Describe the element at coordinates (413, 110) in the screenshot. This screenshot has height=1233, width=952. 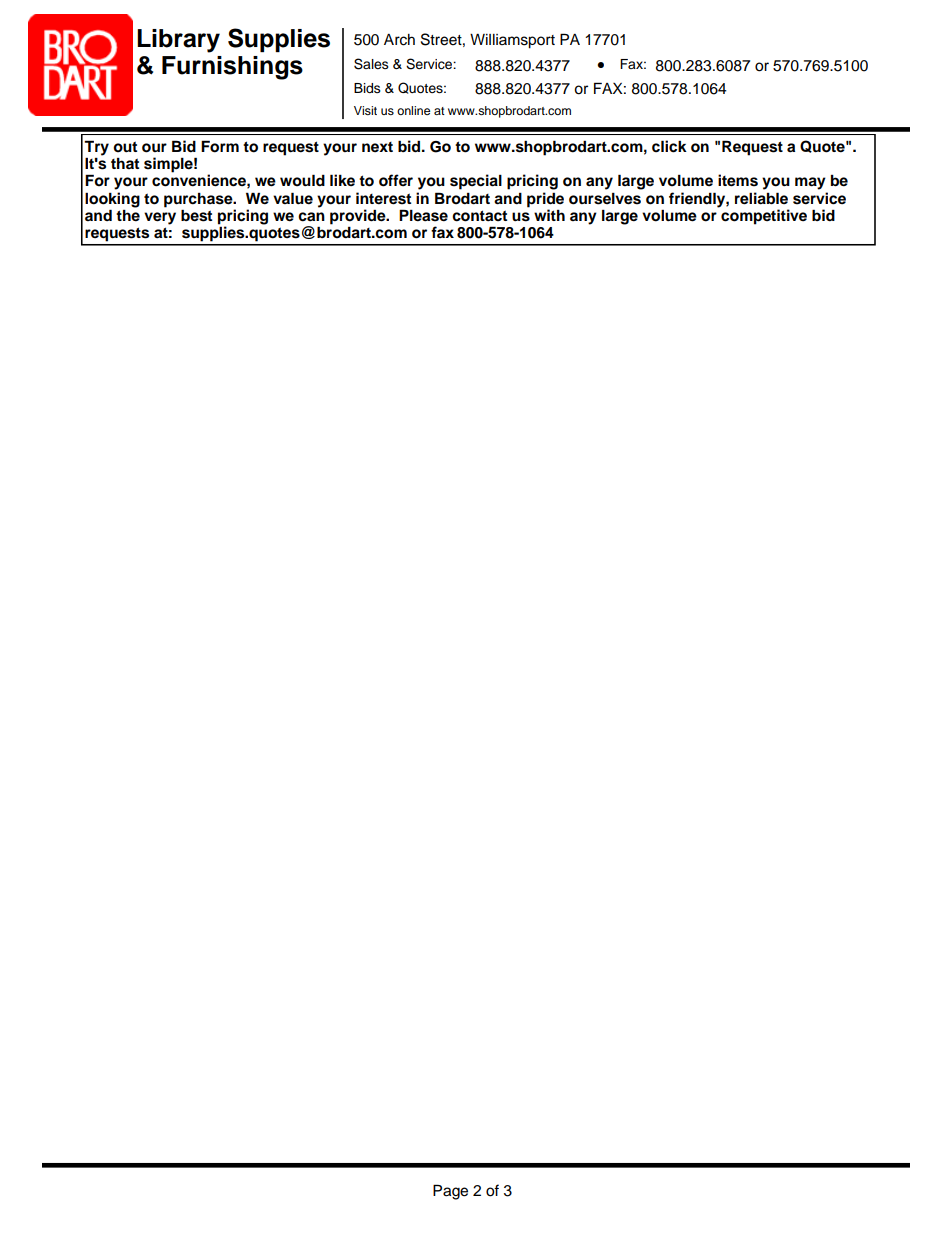
I see `online` at that location.
